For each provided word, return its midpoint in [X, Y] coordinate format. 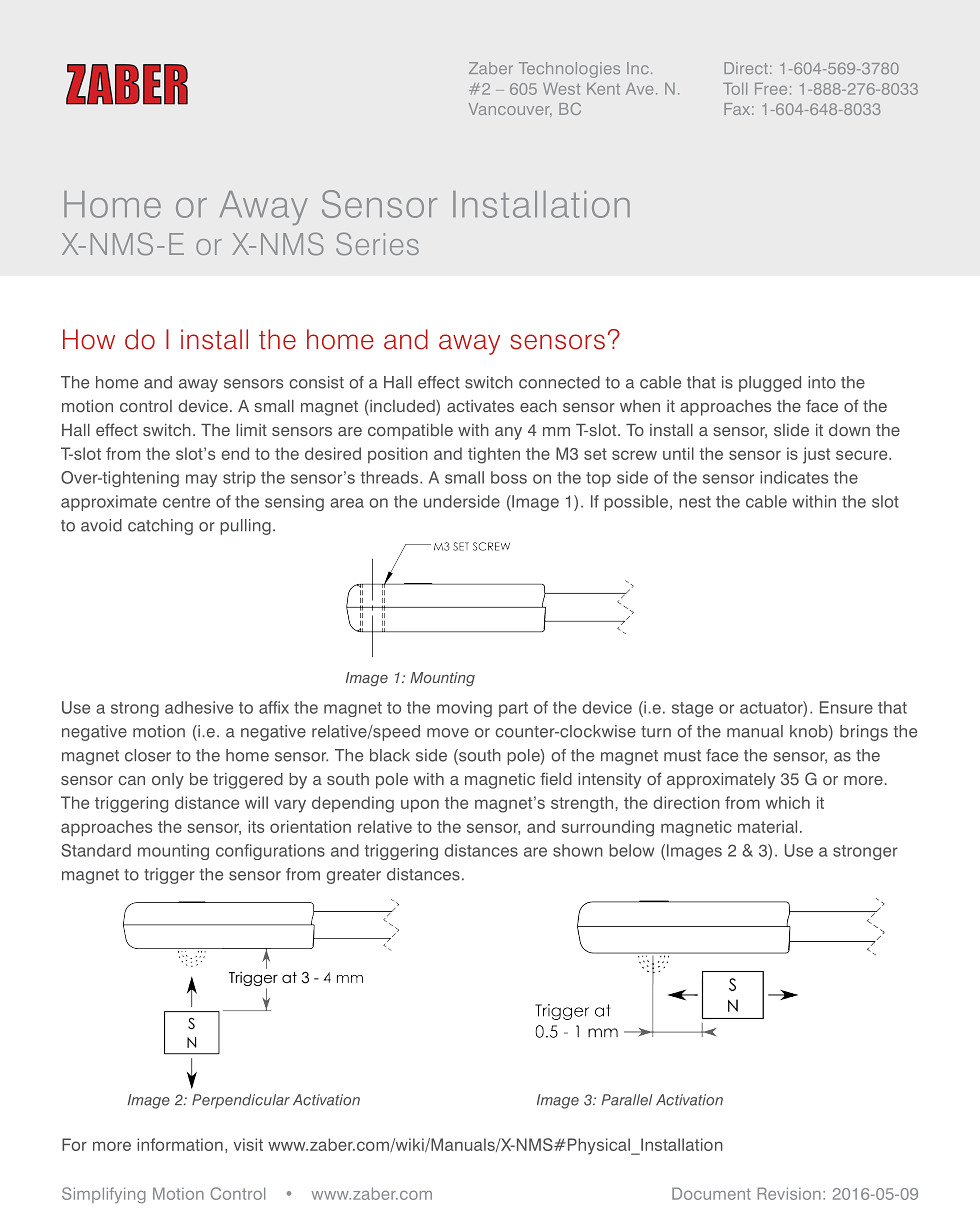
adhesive [199, 707]
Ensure [846, 707]
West [561, 89]
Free [771, 89]
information [180, 1144]
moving [464, 709]
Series [377, 244]
